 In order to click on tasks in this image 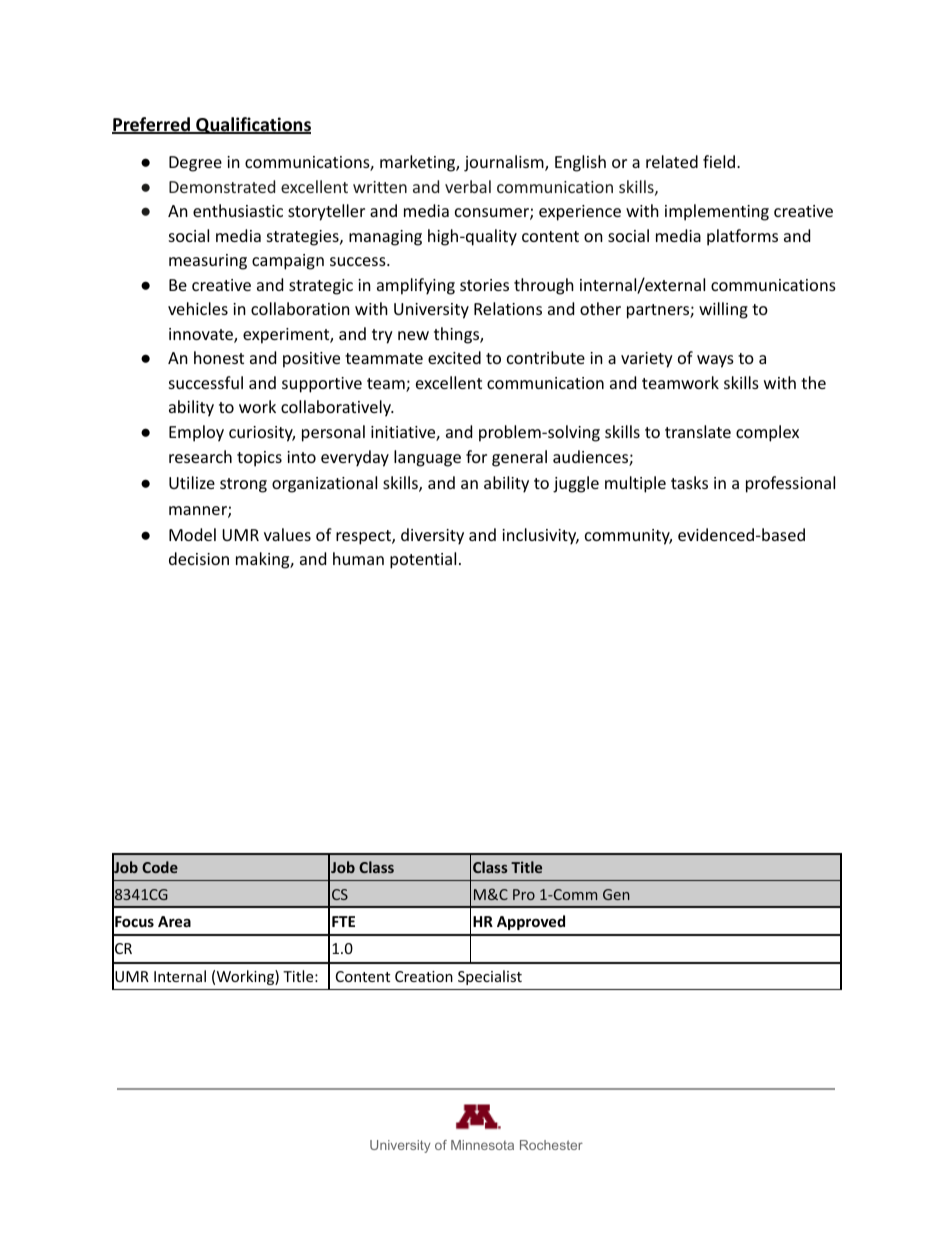, I will do `click(689, 482)`.
